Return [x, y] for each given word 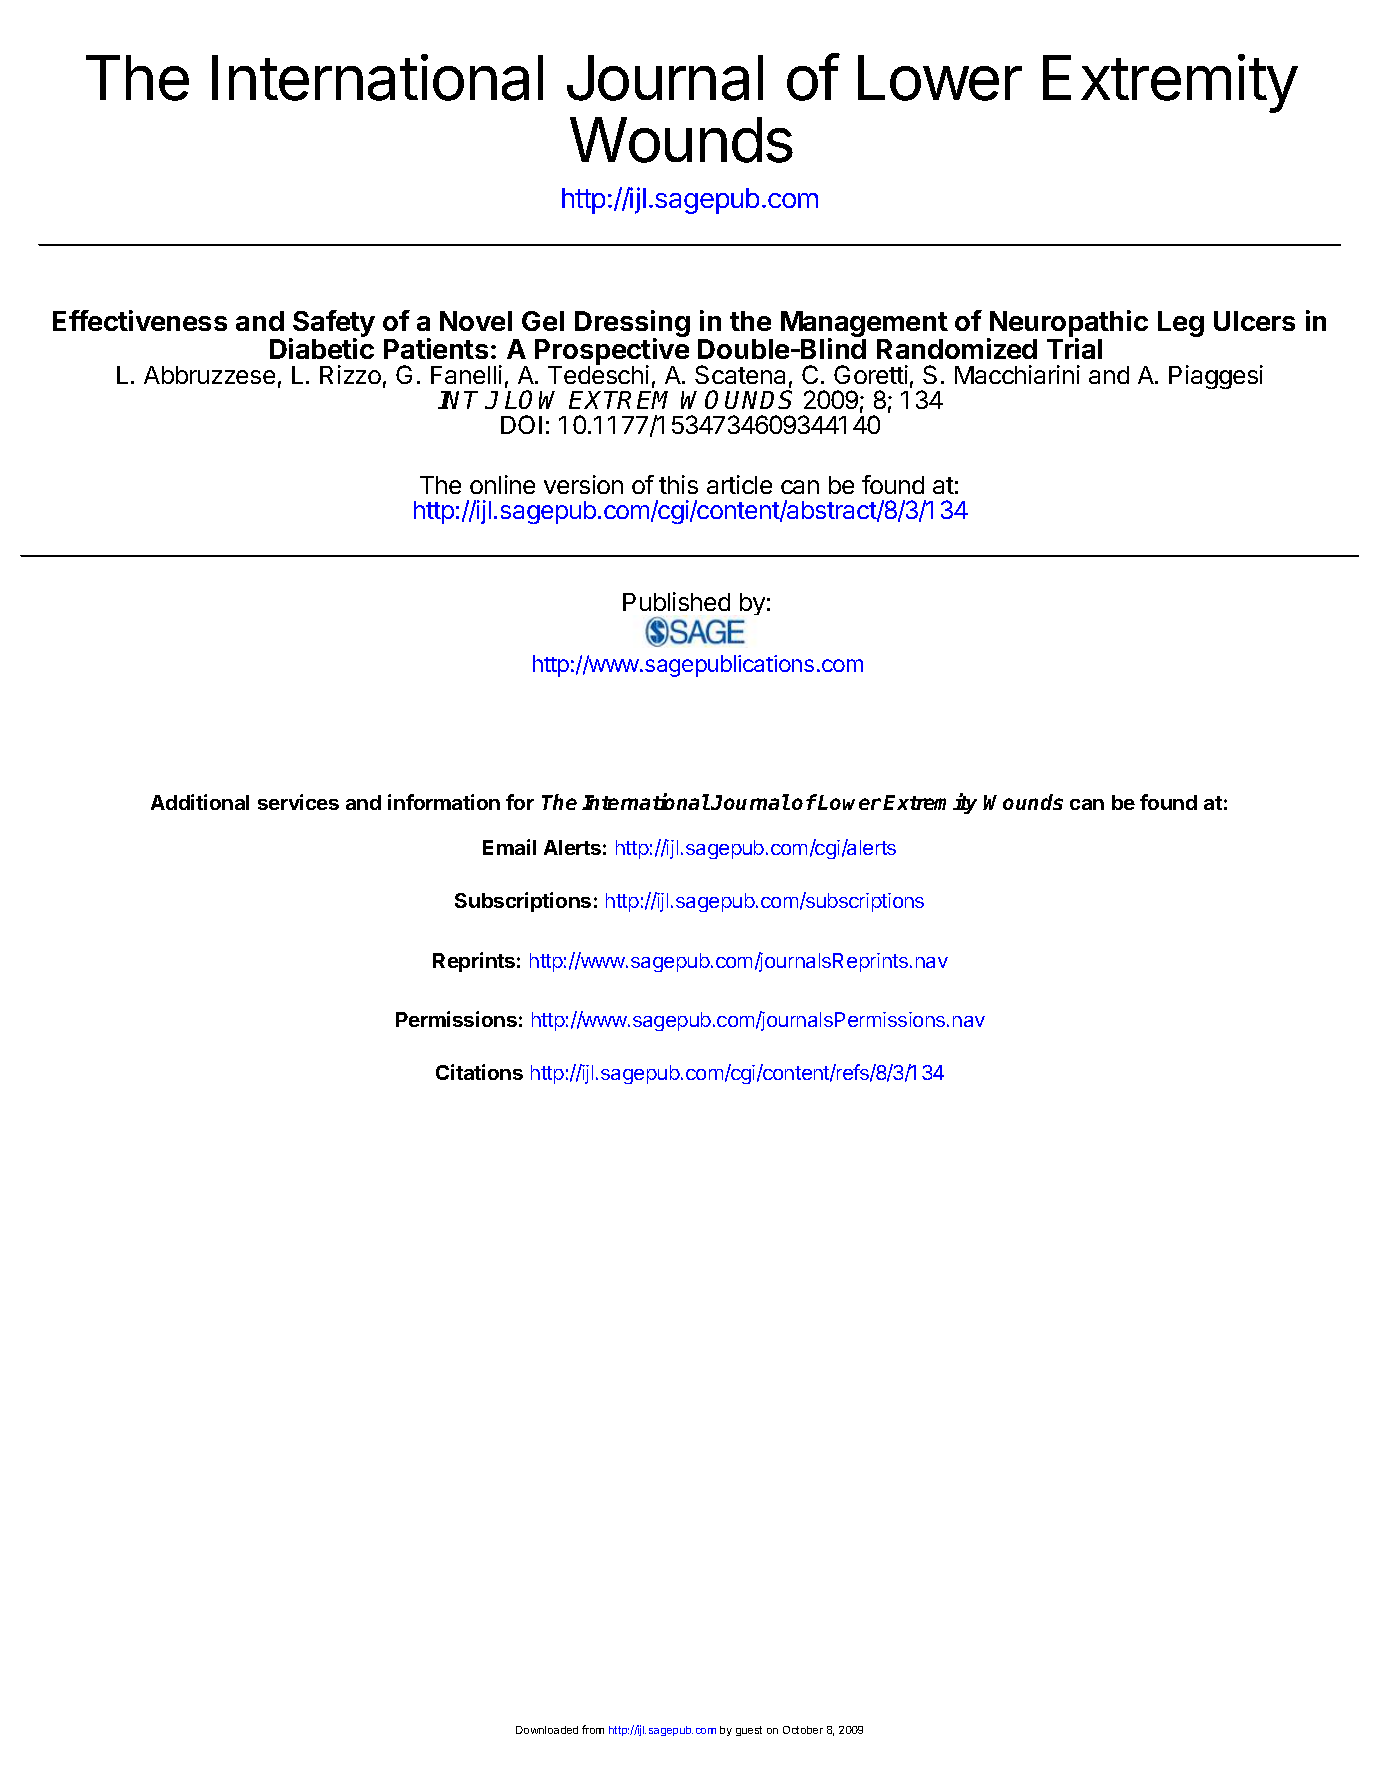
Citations [479, 1072]
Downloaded [547, 1730]
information [444, 802]
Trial [1074, 348]
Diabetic [322, 348]
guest [749, 1731]
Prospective [612, 352]
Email [509, 847]
